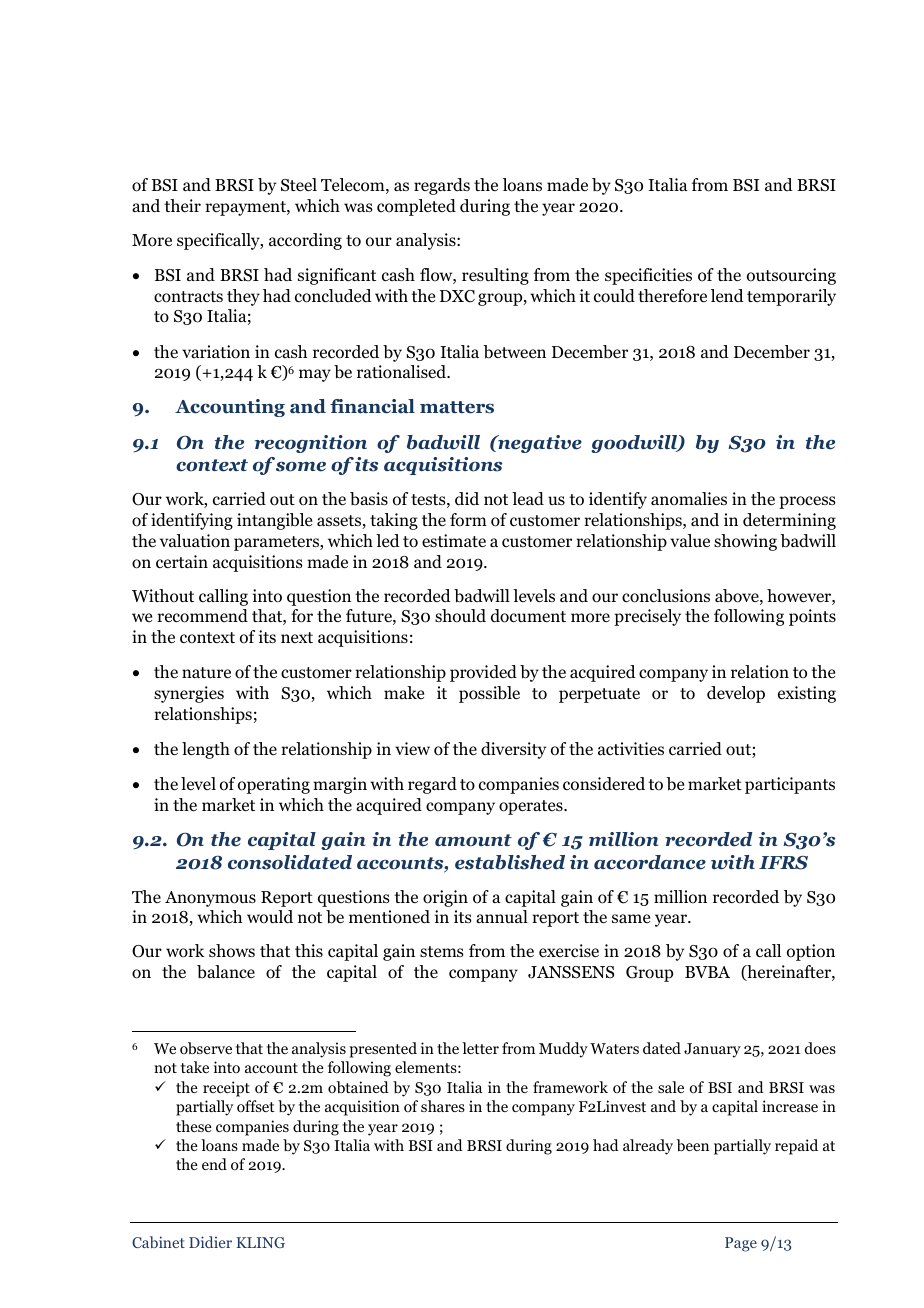 The width and height of the document is (924, 1308). I want to click on develop, so click(736, 694).
